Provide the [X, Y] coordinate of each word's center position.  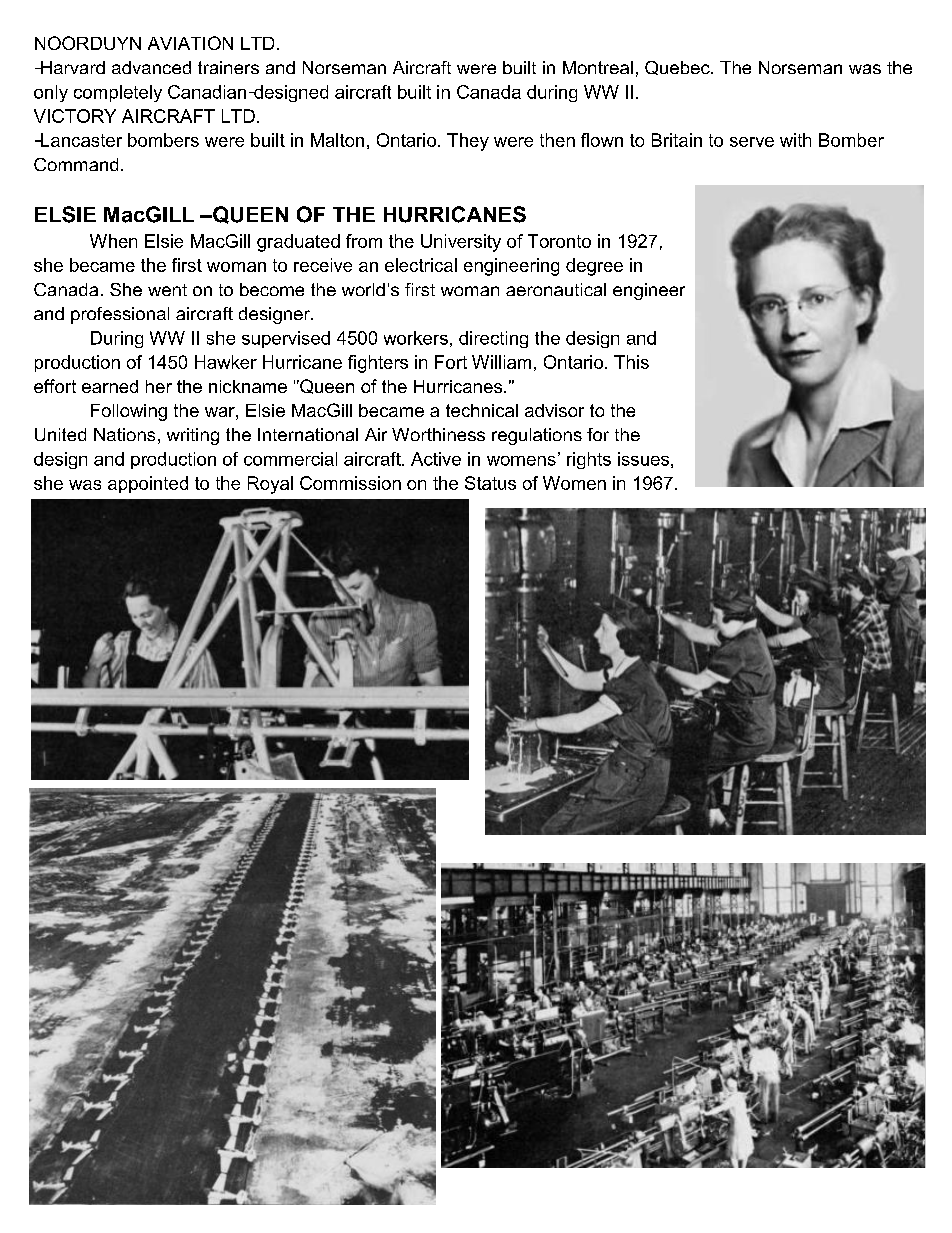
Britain [677, 140]
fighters [378, 364]
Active [436, 459]
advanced [151, 67]
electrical [421, 265]
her [159, 386]
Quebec [678, 68]
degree [594, 267]
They [468, 142]
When [113, 241]
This [631, 362]
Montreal [598, 67]
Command [76, 164]
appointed [148, 484]
